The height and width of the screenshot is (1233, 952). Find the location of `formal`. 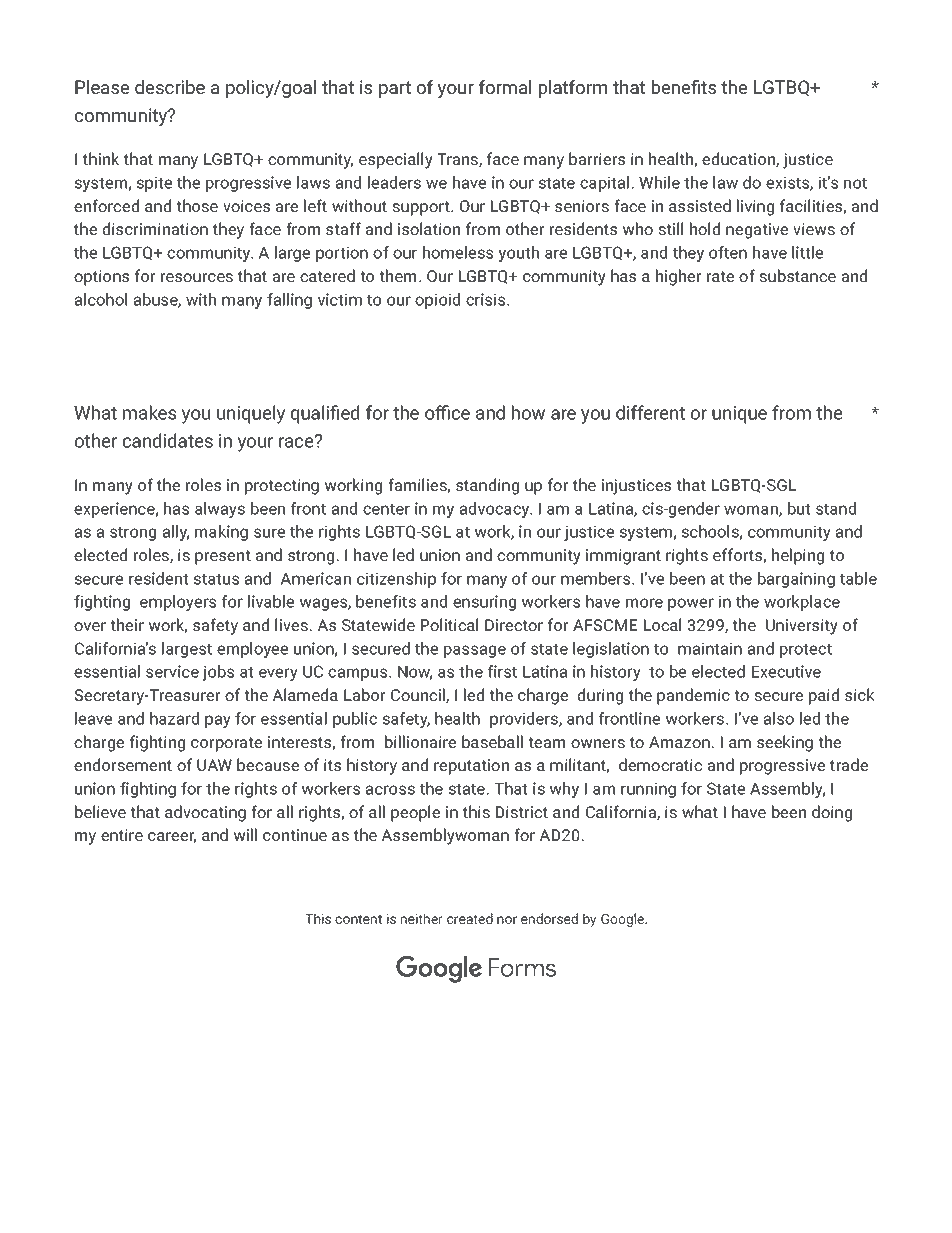

formal is located at coordinates (505, 87).
